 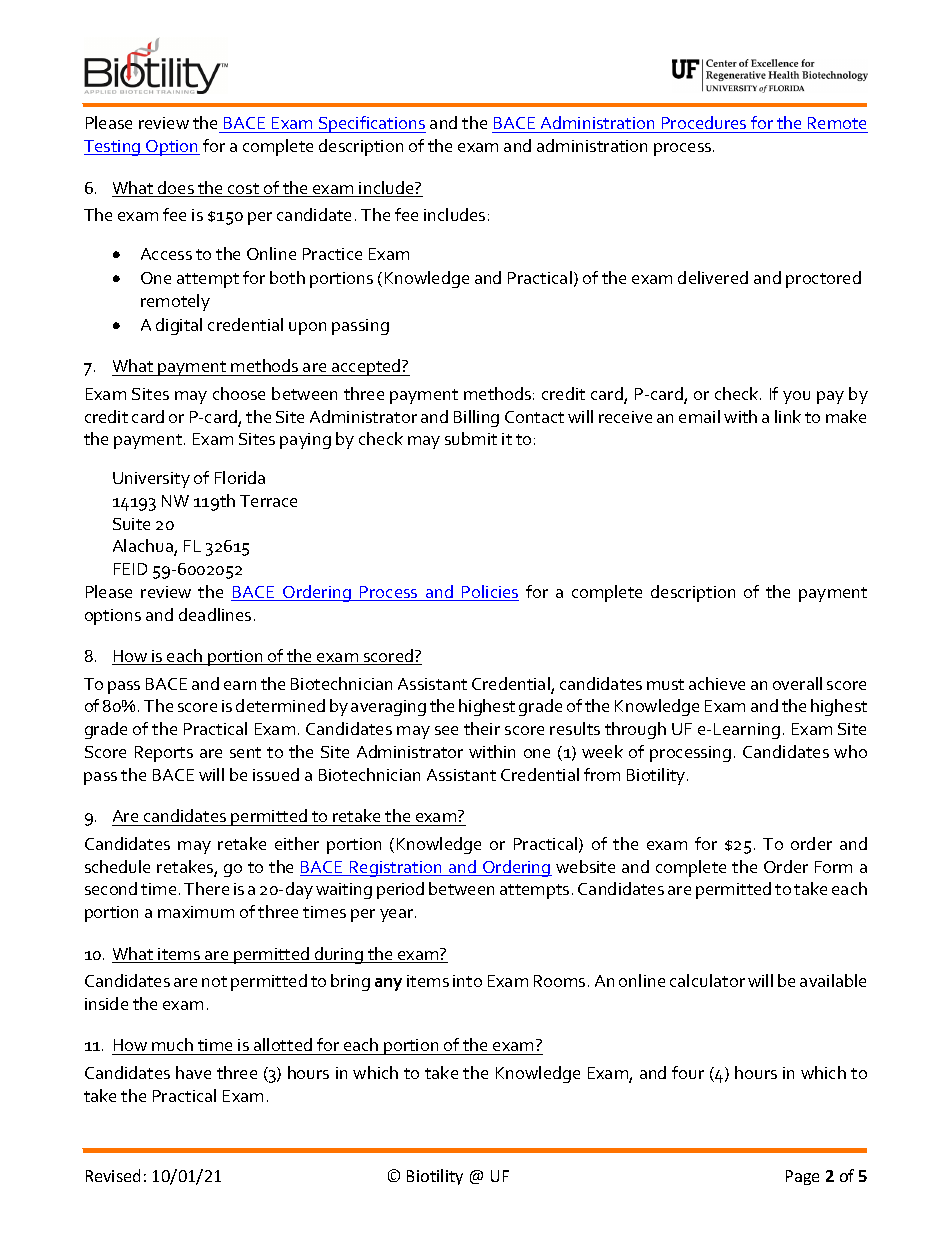 What do you see at coordinates (113, 1175) in the screenshot?
I see `Revised` at bounding box center [113, 1175].
